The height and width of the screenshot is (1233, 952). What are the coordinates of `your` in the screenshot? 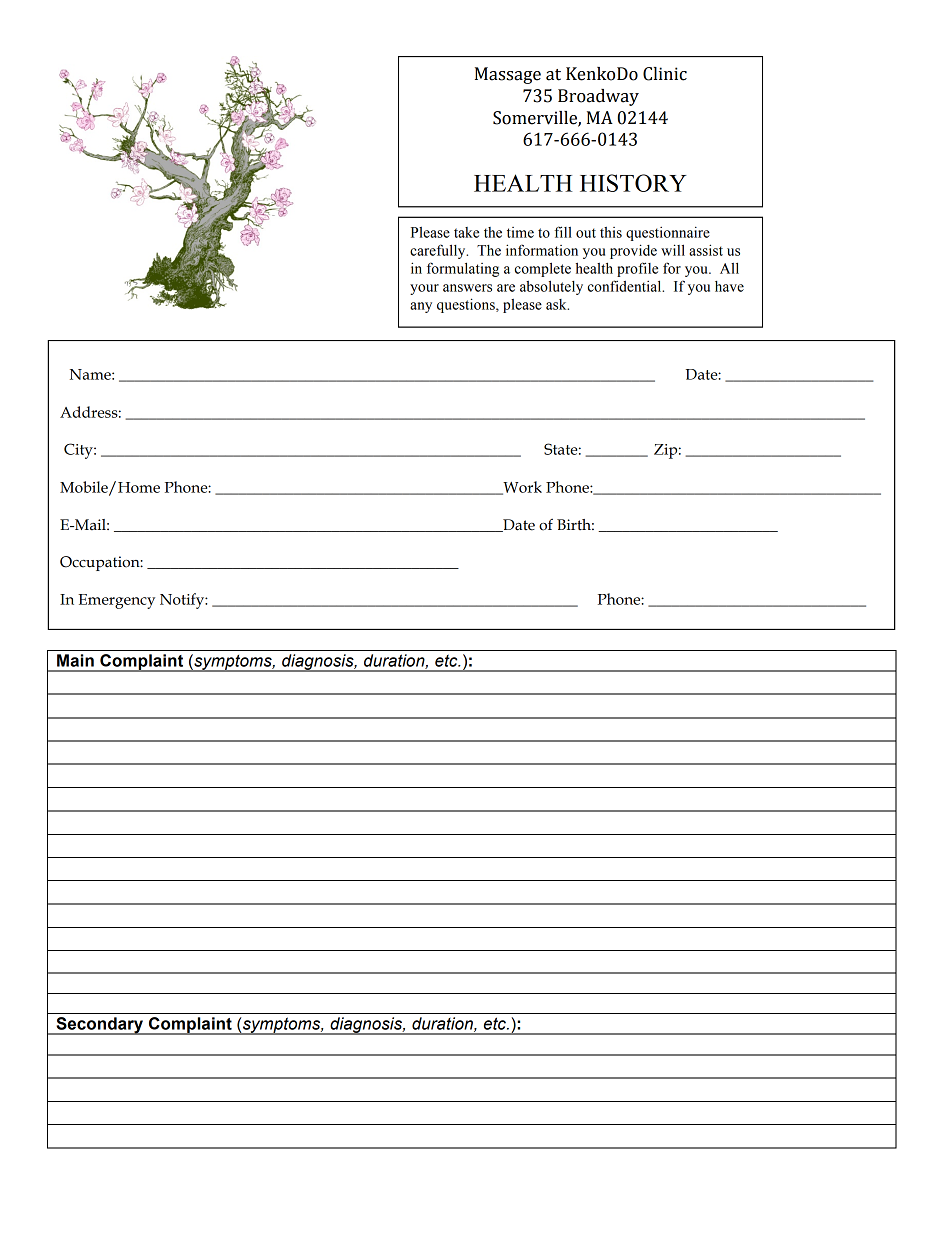 It's located at (424, 289).
